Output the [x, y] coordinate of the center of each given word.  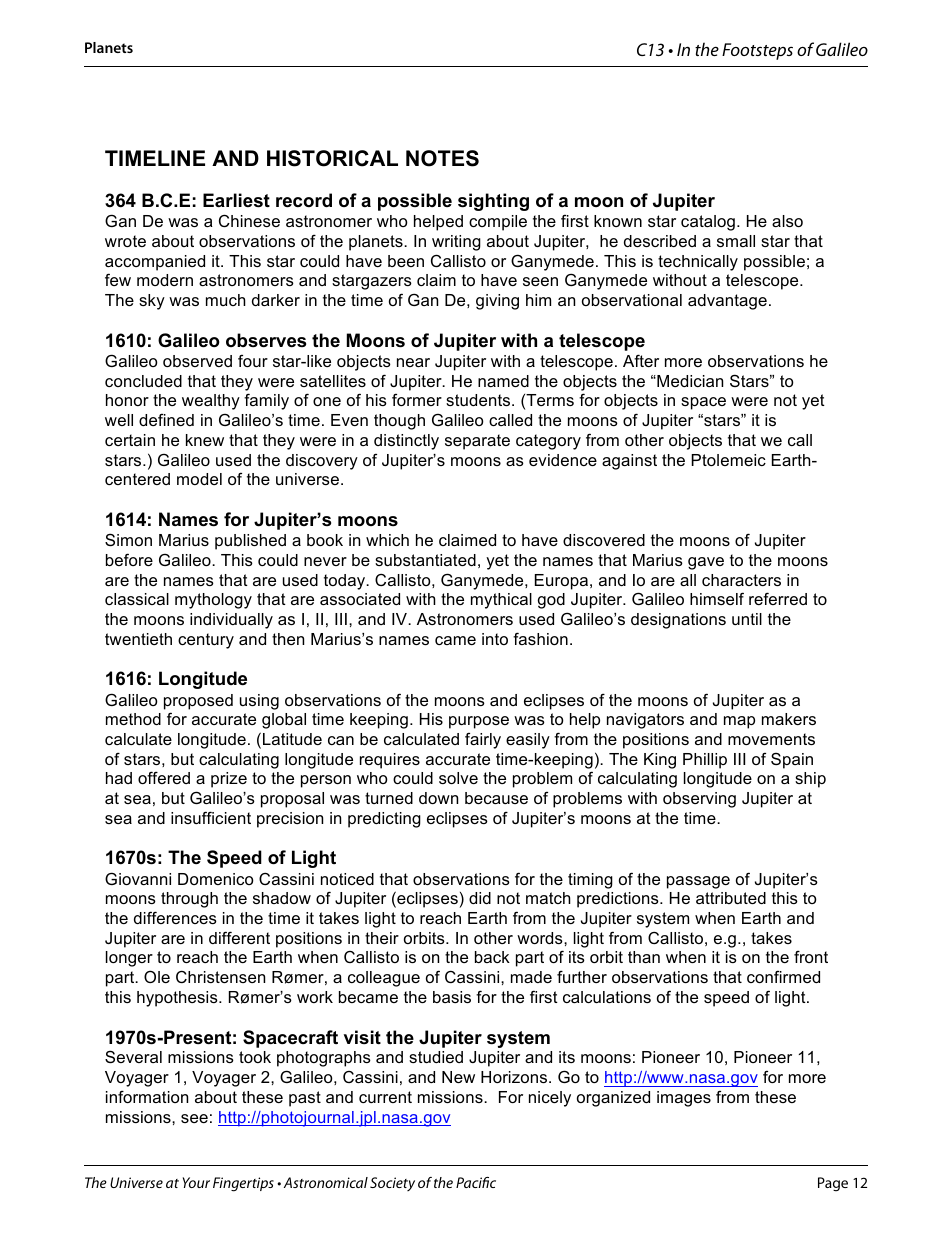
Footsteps [757, 51]
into [495, 639]
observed [197, 361]
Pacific [476, 1182]
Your [196, 1182]
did [480, 898]
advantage [727, 302]
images [684, 1099]
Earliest [236, 200]
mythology [213, 601]
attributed [731, 898]
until [747, 619]
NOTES [442, 158]
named [503, 381]
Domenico [216, 879]
